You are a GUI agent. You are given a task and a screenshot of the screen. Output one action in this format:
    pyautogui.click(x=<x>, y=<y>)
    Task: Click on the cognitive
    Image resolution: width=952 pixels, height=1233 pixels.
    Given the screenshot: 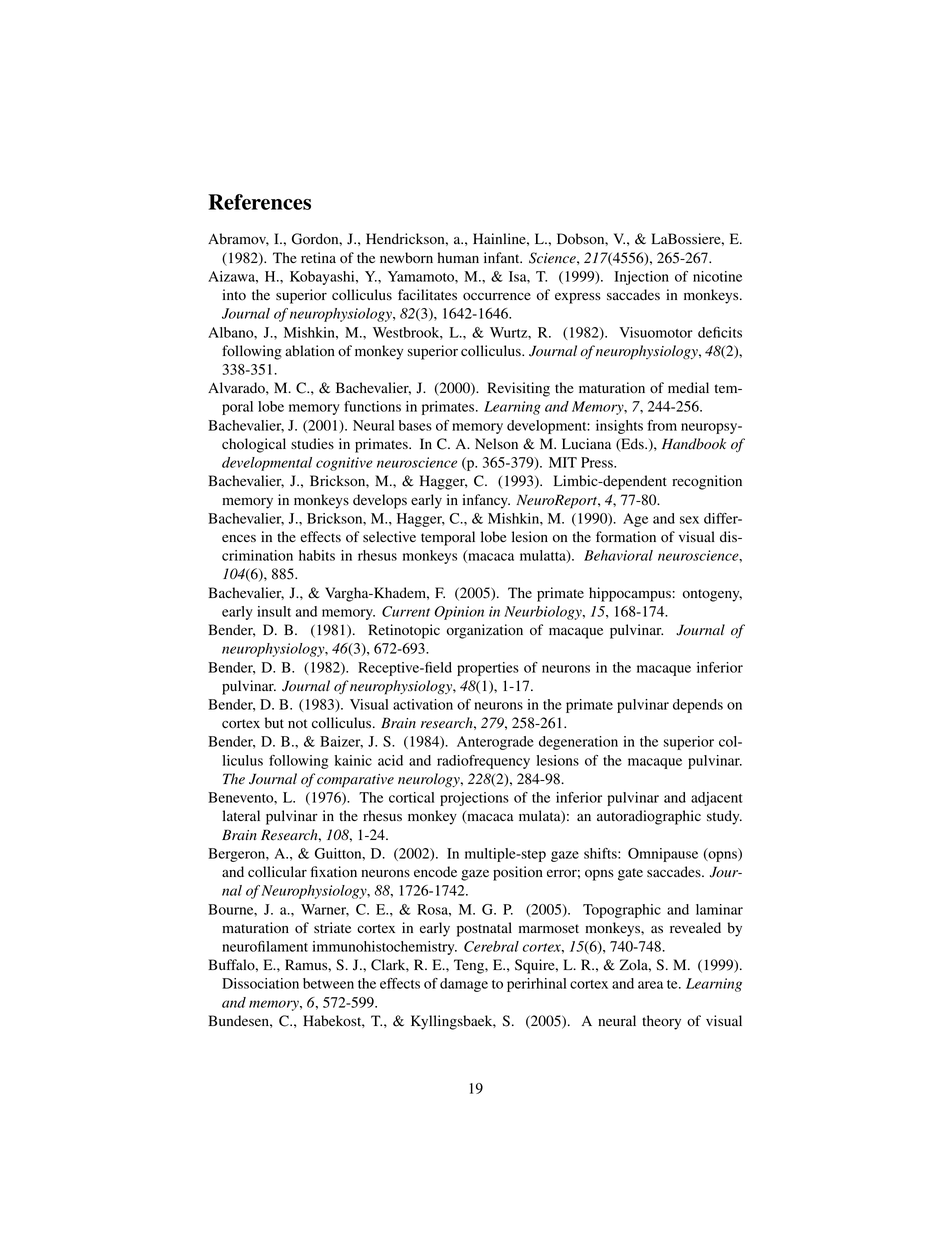 What is the action you would take?
    pyautogui.click(x=344, y=464)
